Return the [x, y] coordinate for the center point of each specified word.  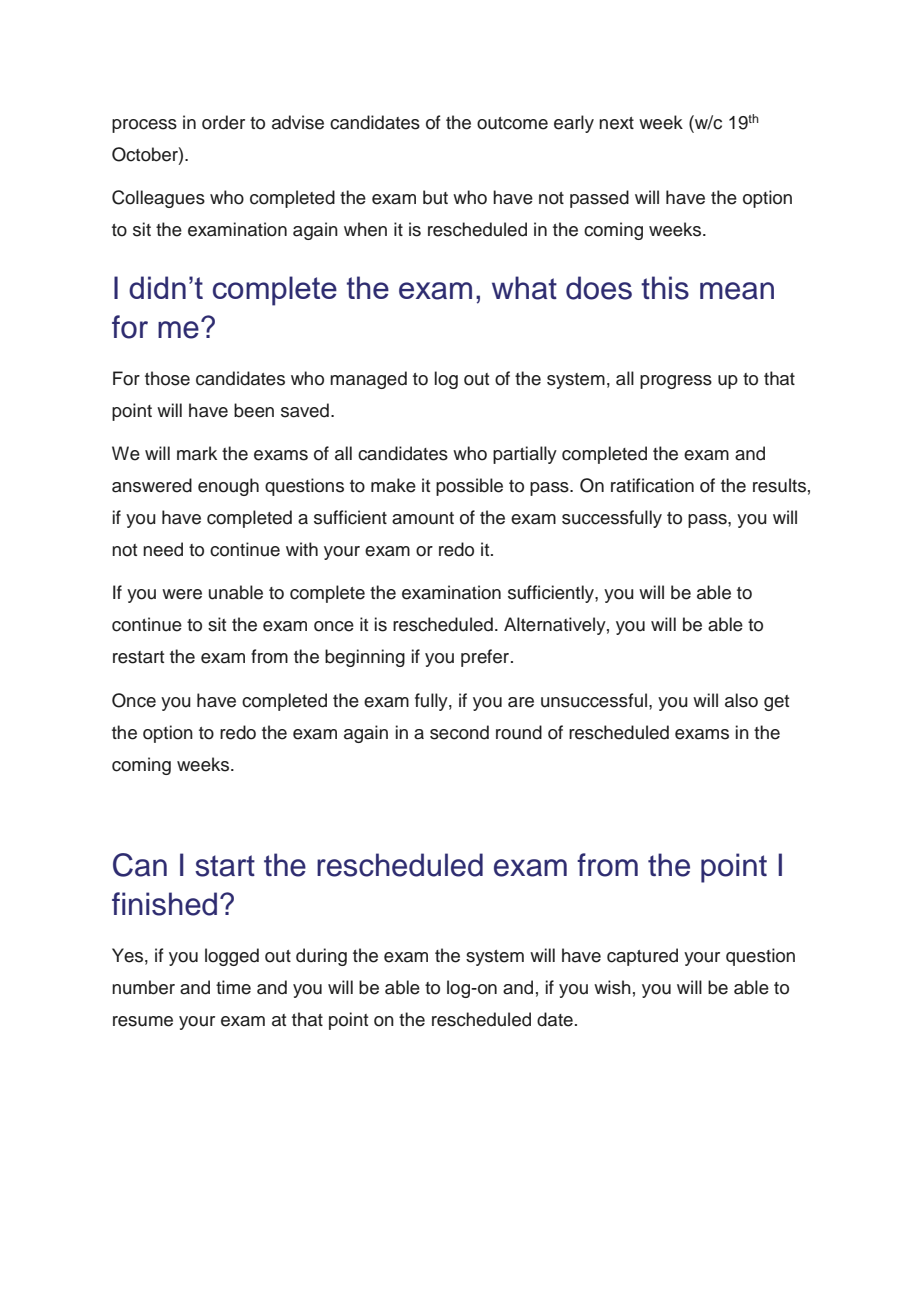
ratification [652, 485]
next [616, 123]
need [163, 549]
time [233, 987]
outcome [512, 123]
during [321, 957]
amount [423, 518]
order [223, 122]
